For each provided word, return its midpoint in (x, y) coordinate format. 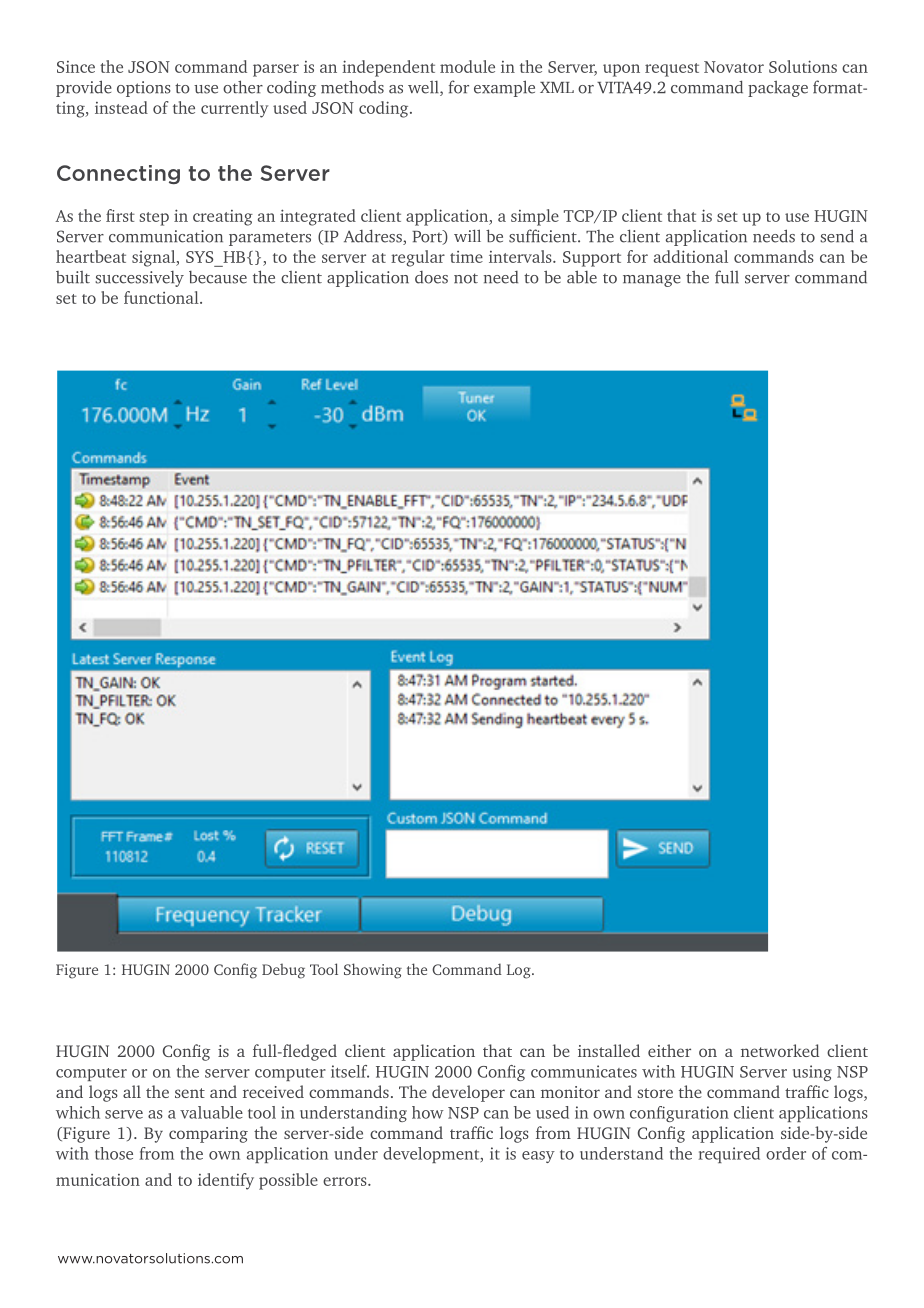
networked (780, 1050)
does (431, 277)
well (424, 88)
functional (162, 297)
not (466, 278)
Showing (373, 971)
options (144, 89)
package (778, 88)
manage (652, 281)
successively (139, 279)
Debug (283, 971)
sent (190, 1093)
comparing (208, 1135)
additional (691, 256)
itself (350, 1071)
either (669, 1050)
